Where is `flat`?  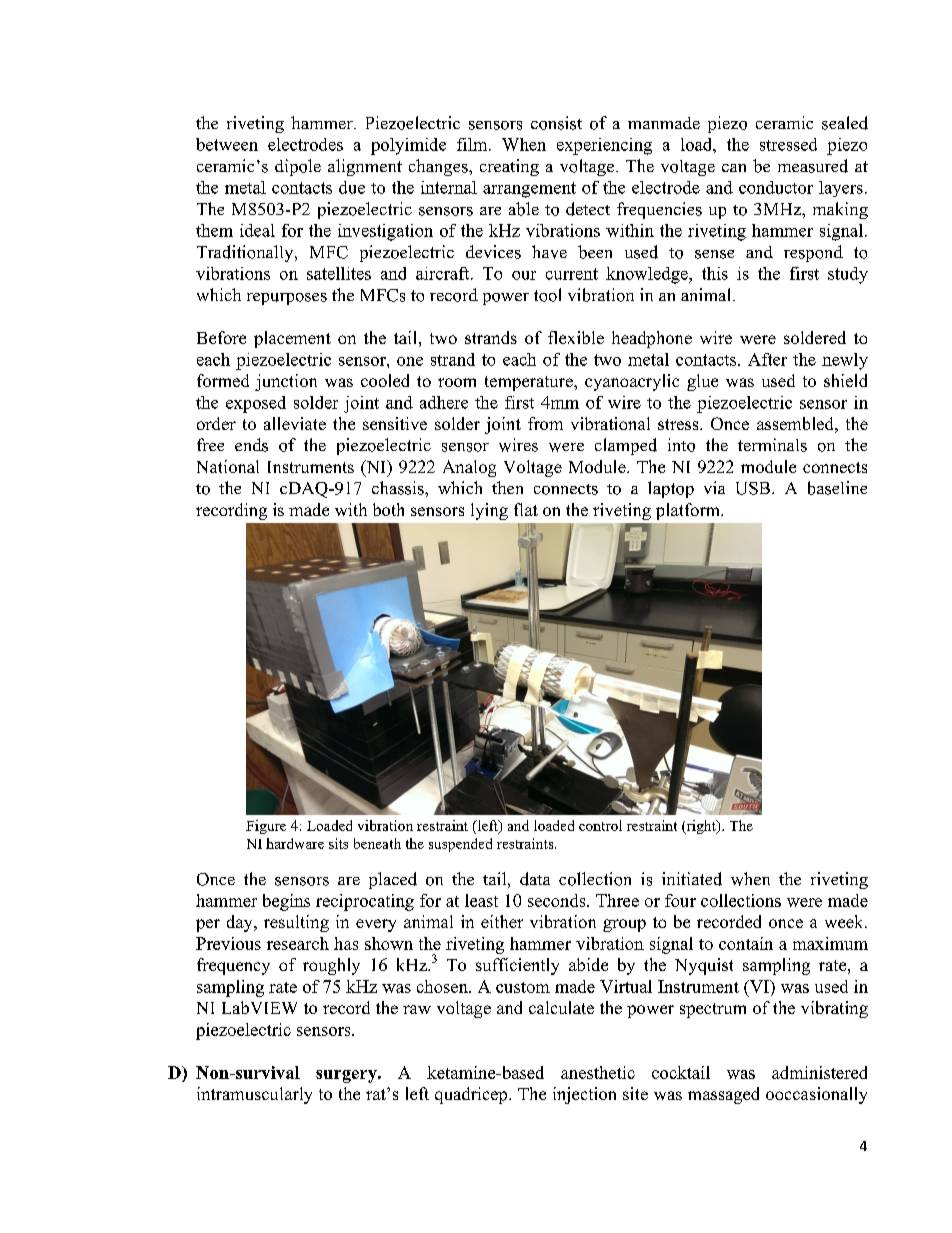 flat is located at coordinates (526, 509).
